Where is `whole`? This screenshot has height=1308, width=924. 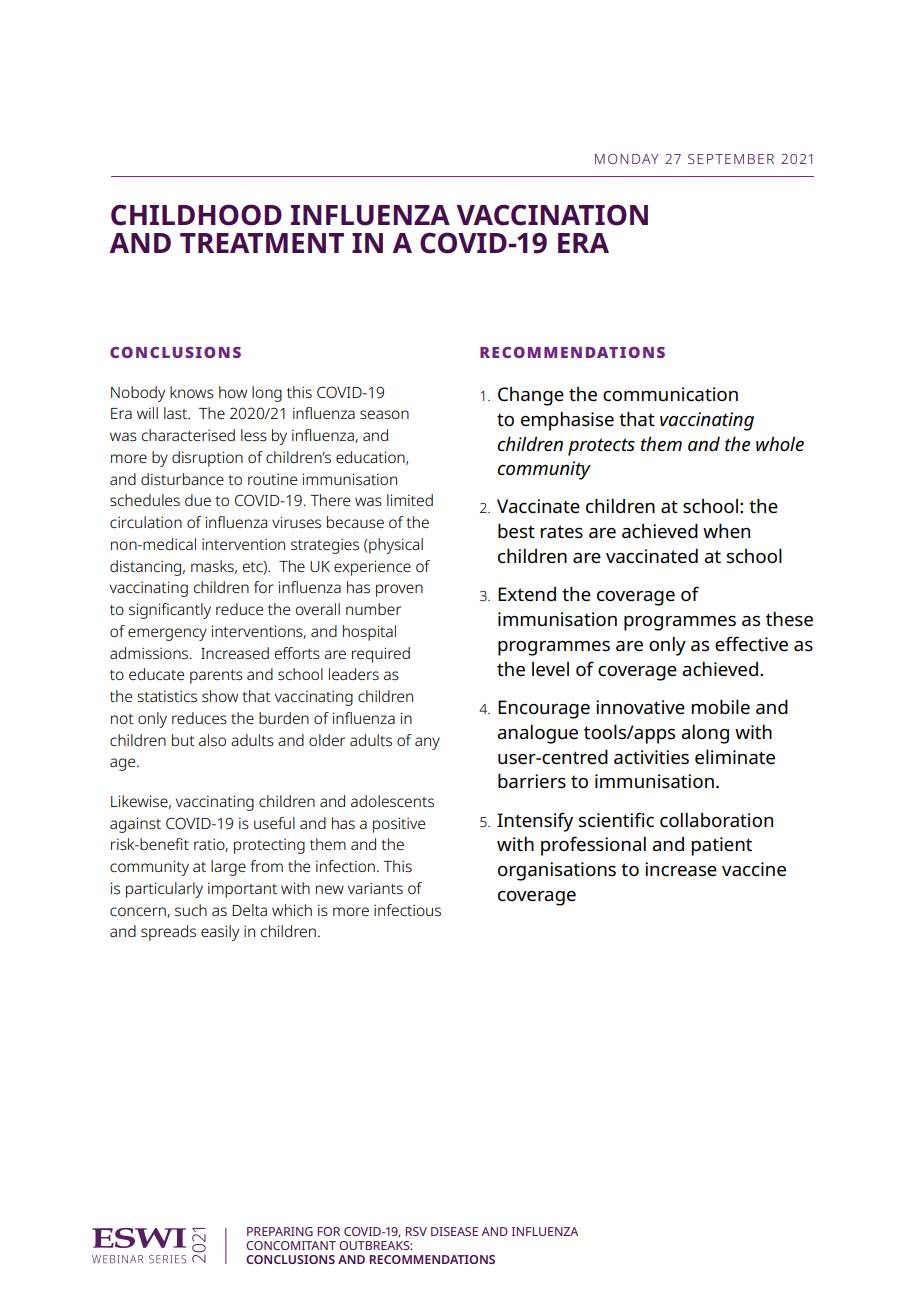
whole is located at coordinates (780, 444).
